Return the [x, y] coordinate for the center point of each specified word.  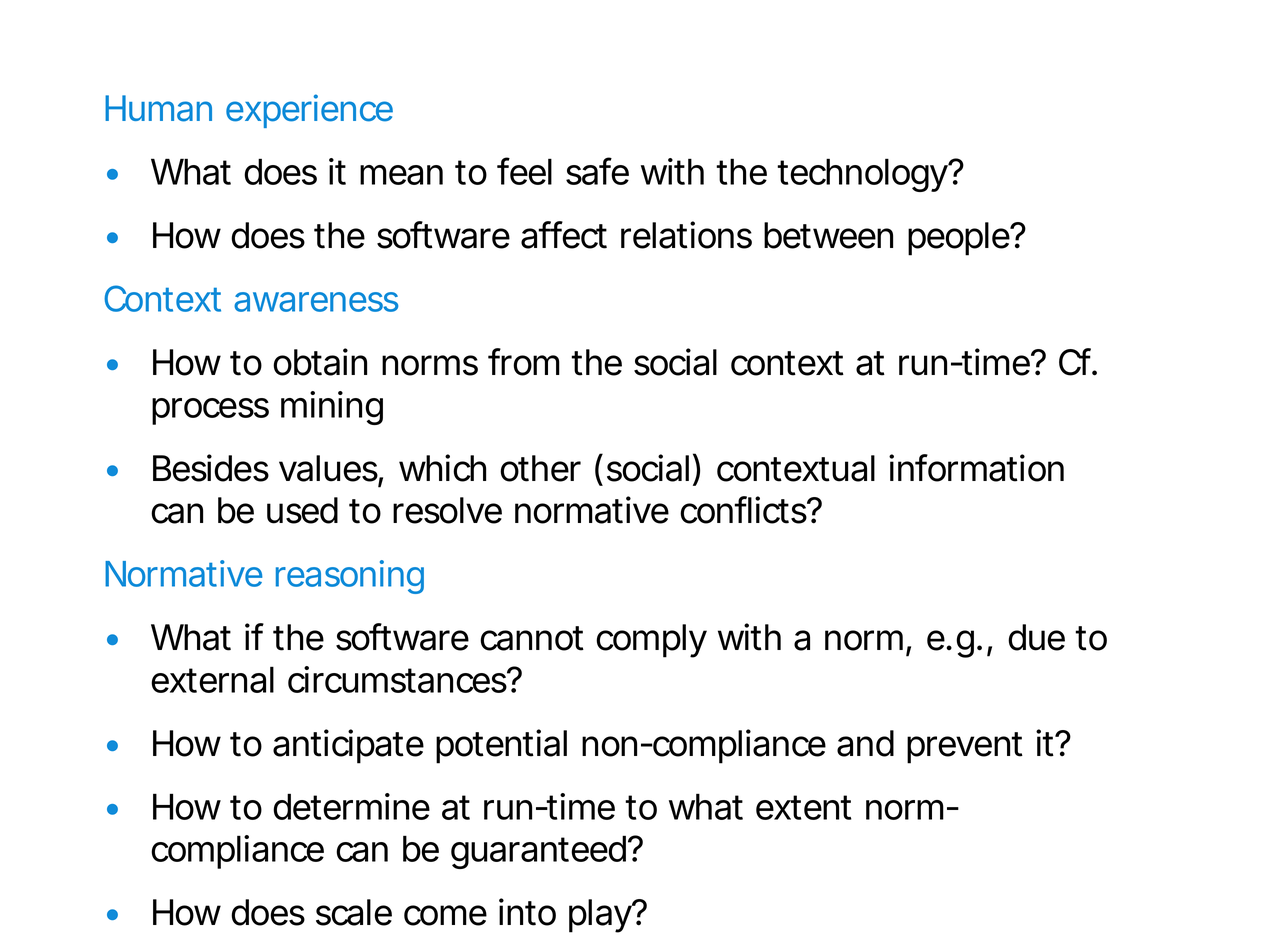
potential [501, 746]
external [212, 679]
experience [309, 111]
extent [803, 807]
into [527, 912]
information [976, 468]
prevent [965, 748]
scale [354, 912]
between [828, 235]
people [960, 239]
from [524, 362]
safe [597, 171]
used [302, 510]
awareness [316, 302]
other [540, 468]
